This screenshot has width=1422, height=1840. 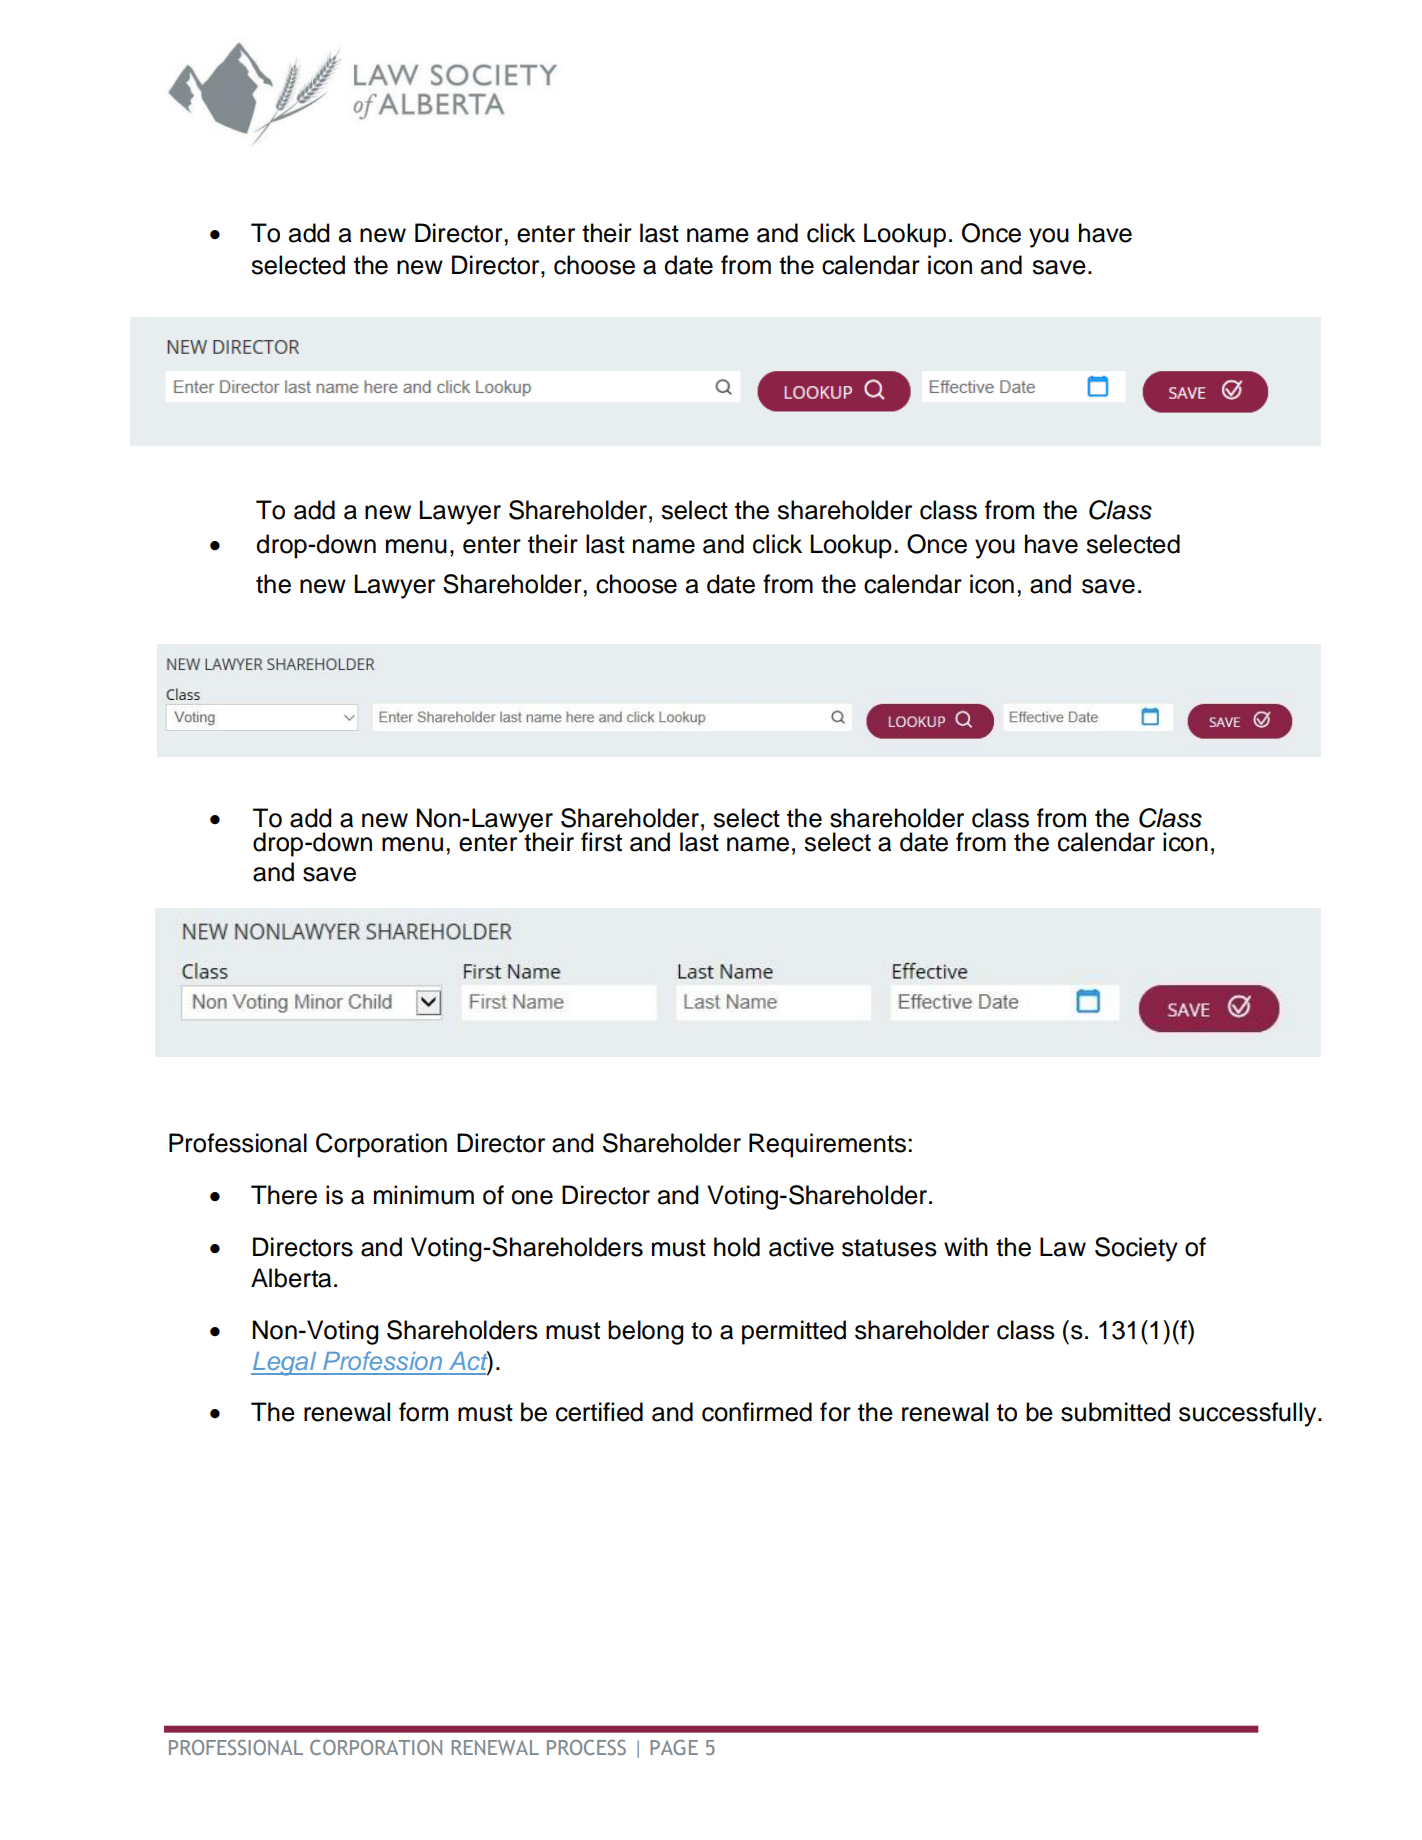 I want to click on form, so click(x=423, y=1412).
